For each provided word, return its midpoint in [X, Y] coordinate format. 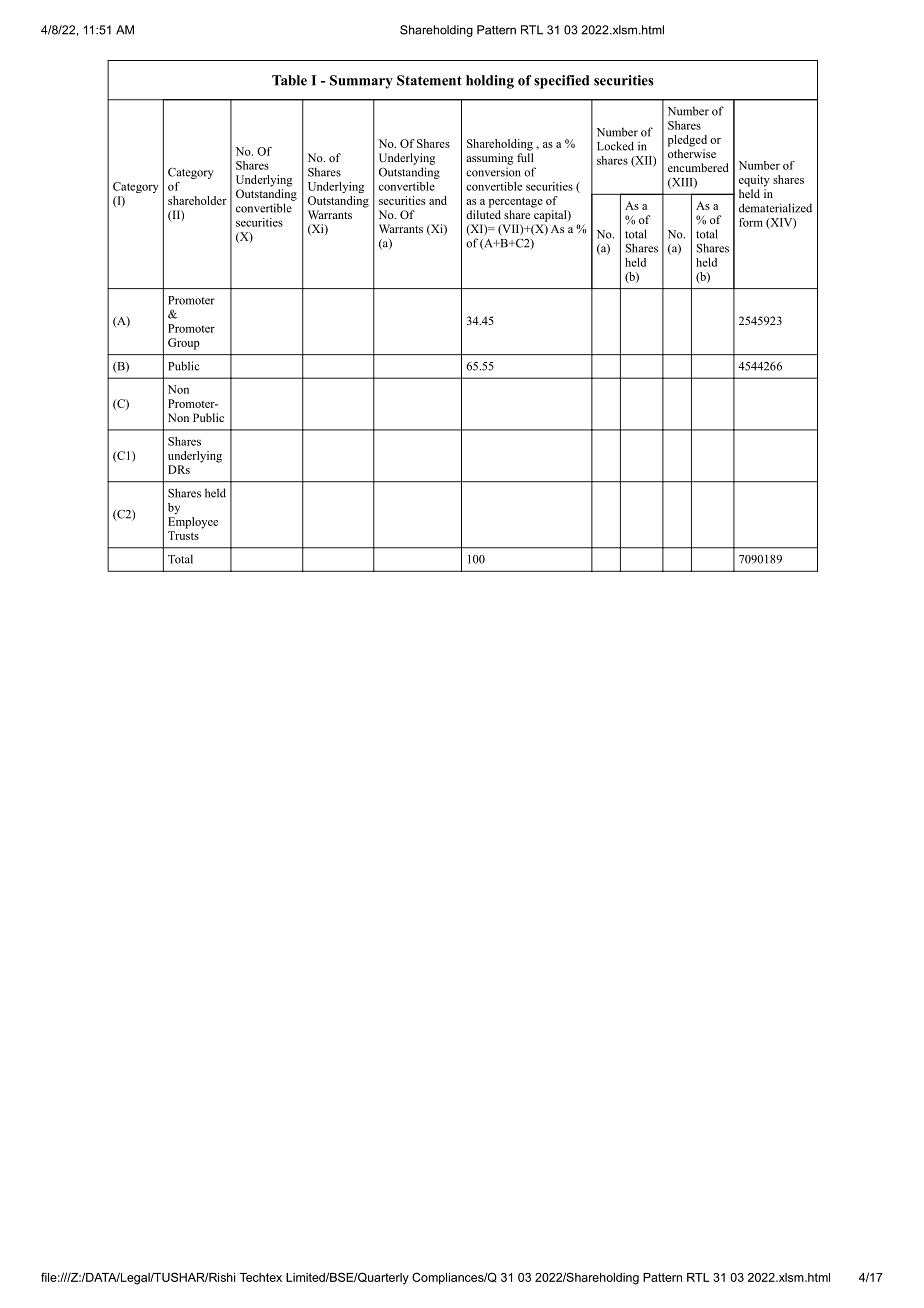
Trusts [183, 535]
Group [184, 344]
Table [289, 80]
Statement [429, 80]
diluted [483, 214]
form [751, 222]
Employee [193, 523]
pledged [687, 141]
